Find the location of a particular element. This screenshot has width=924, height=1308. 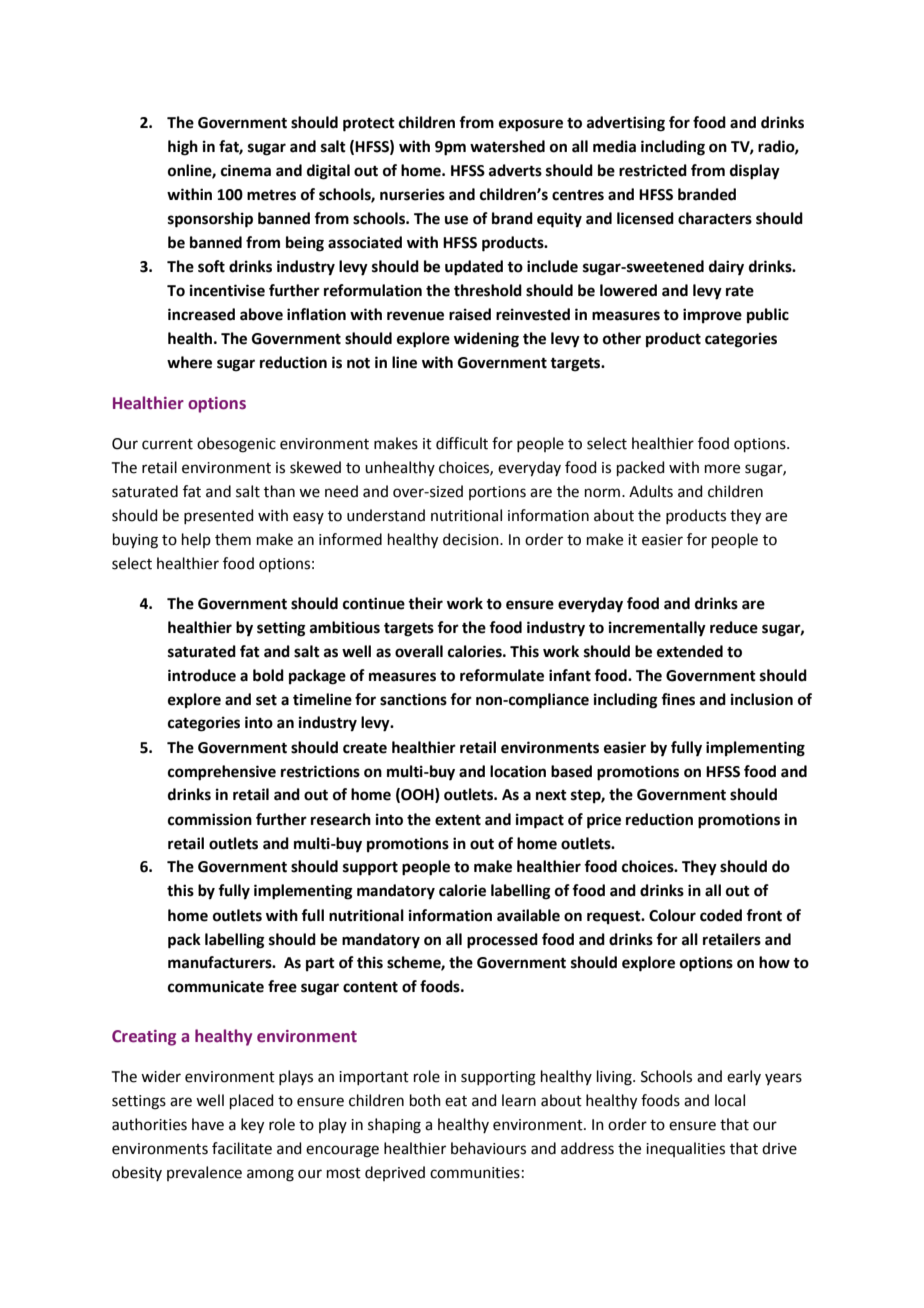

restricted is located at coordinates (653, 170).
